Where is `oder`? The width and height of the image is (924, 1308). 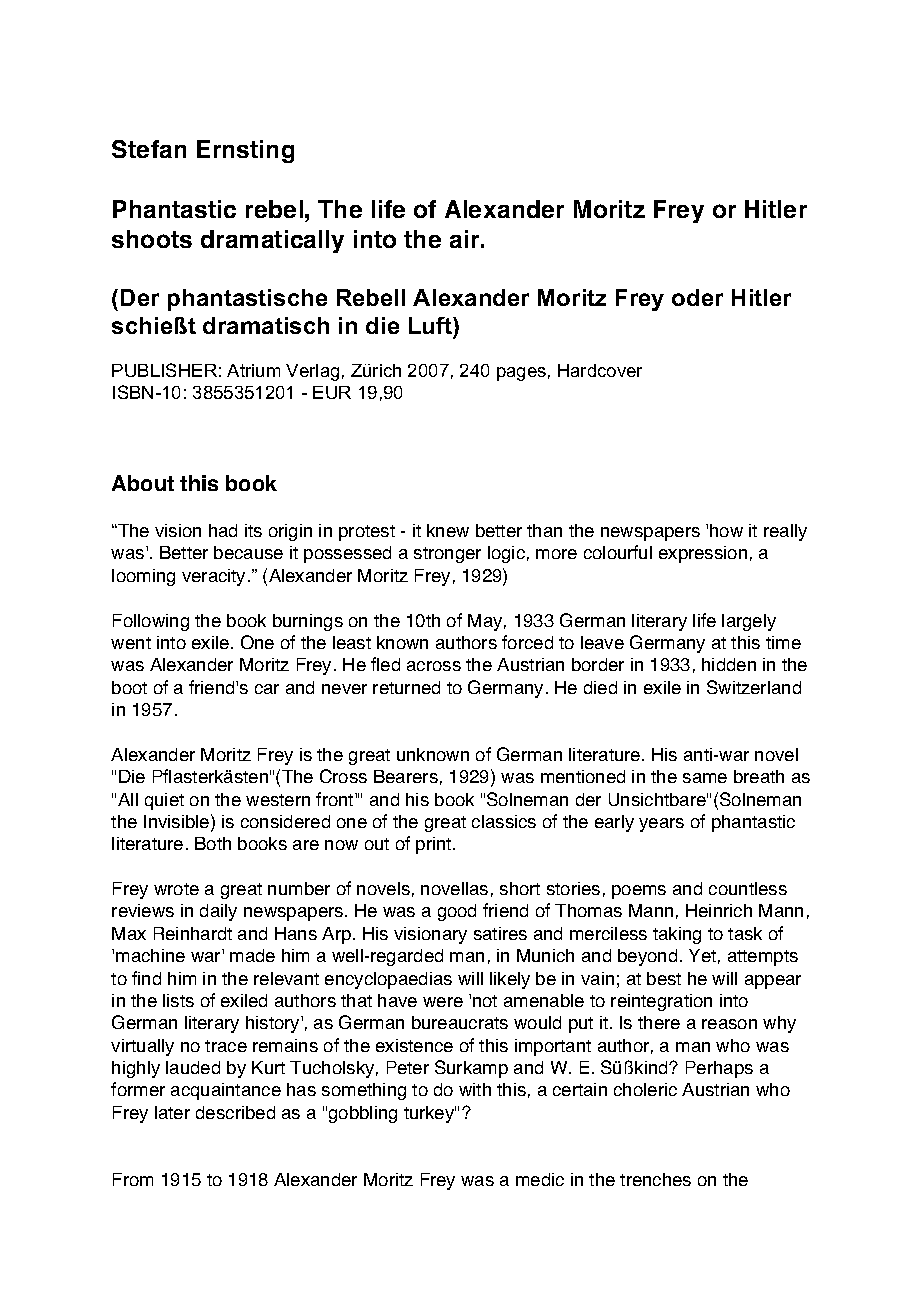 oder is located at coordinates (697, 297).
